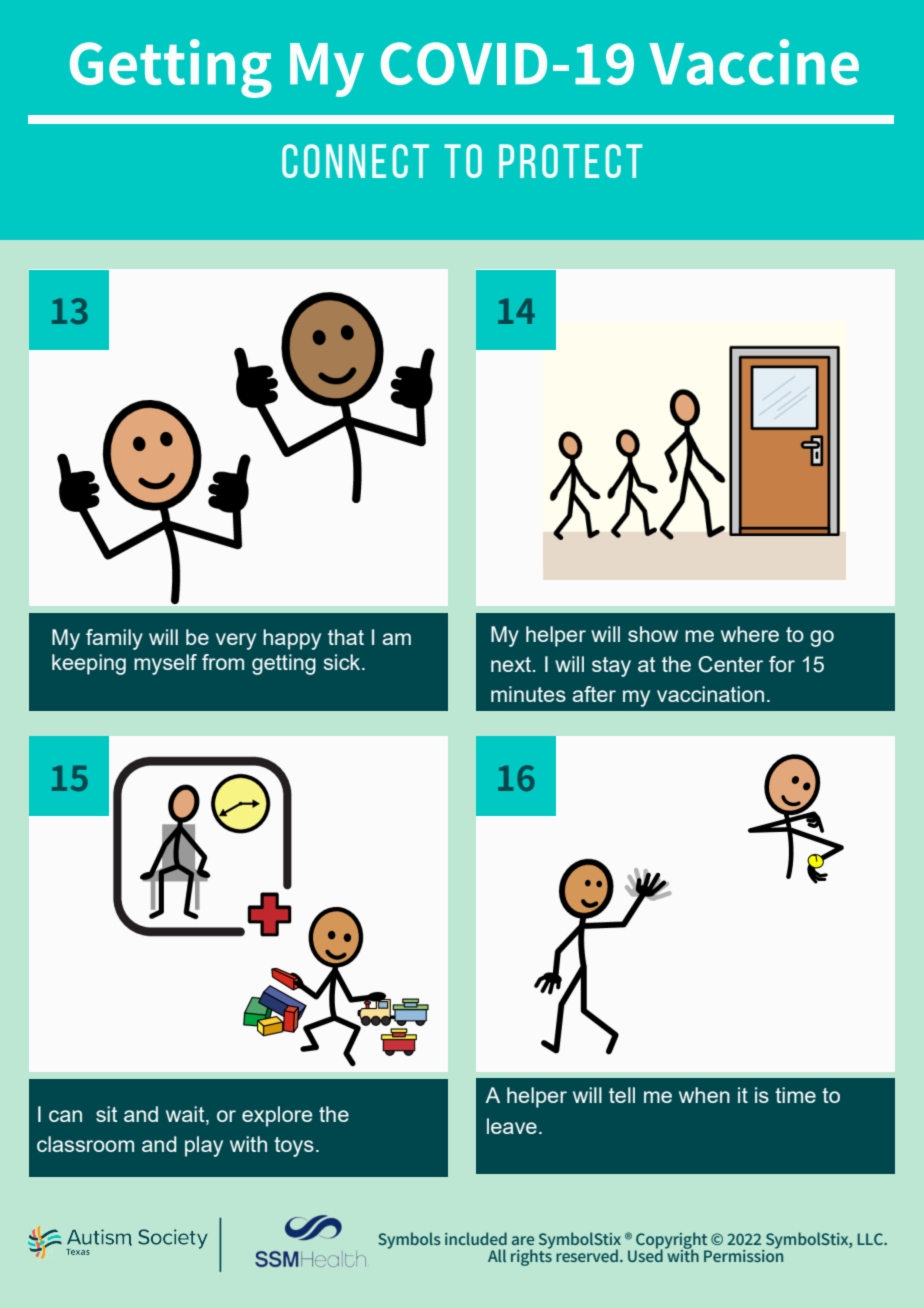 This document has width=924, height=1308. I want to click on myself, so click(165, 664).
